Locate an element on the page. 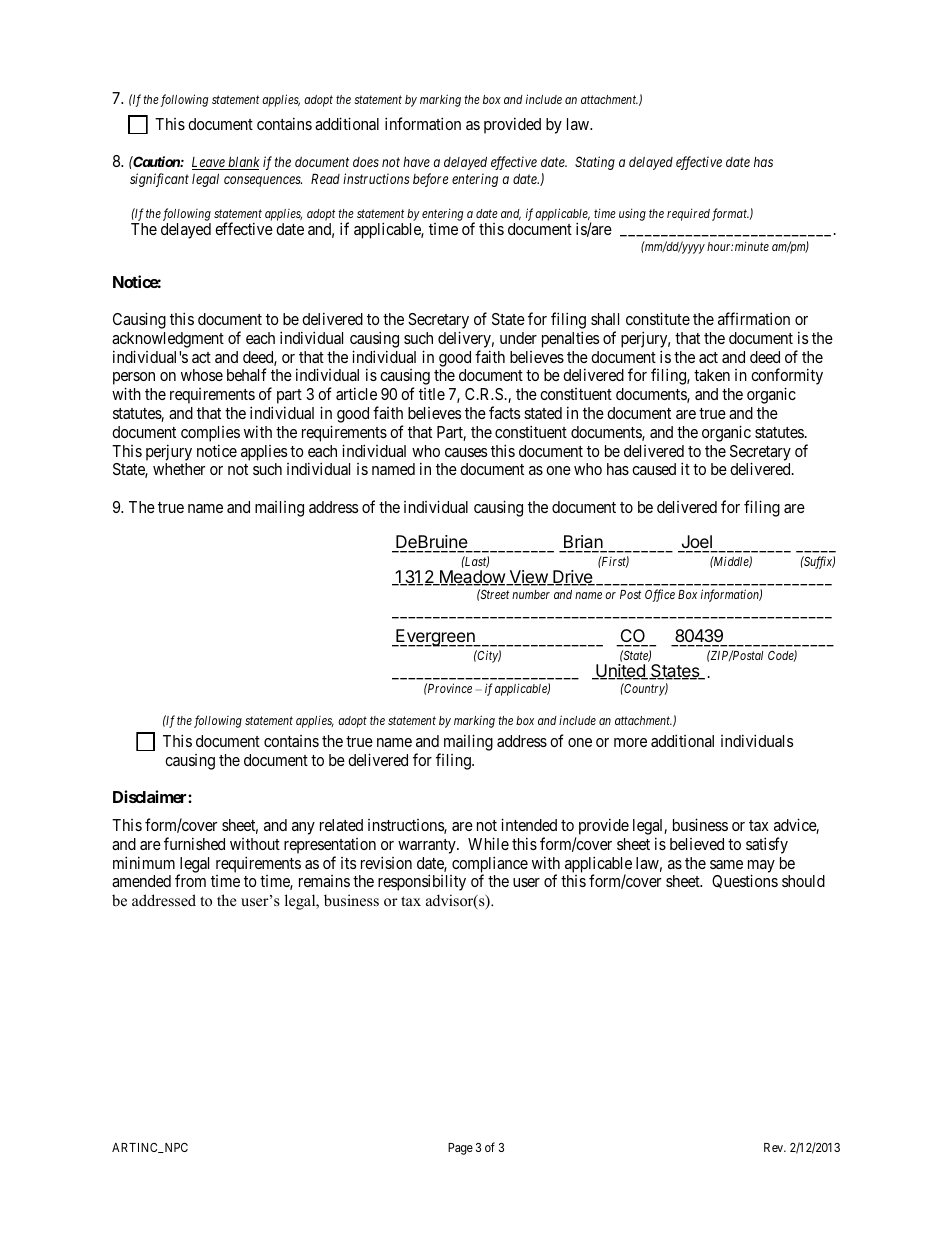 This page has width=952, height=1233. before is located at coordinates (430, 180).
